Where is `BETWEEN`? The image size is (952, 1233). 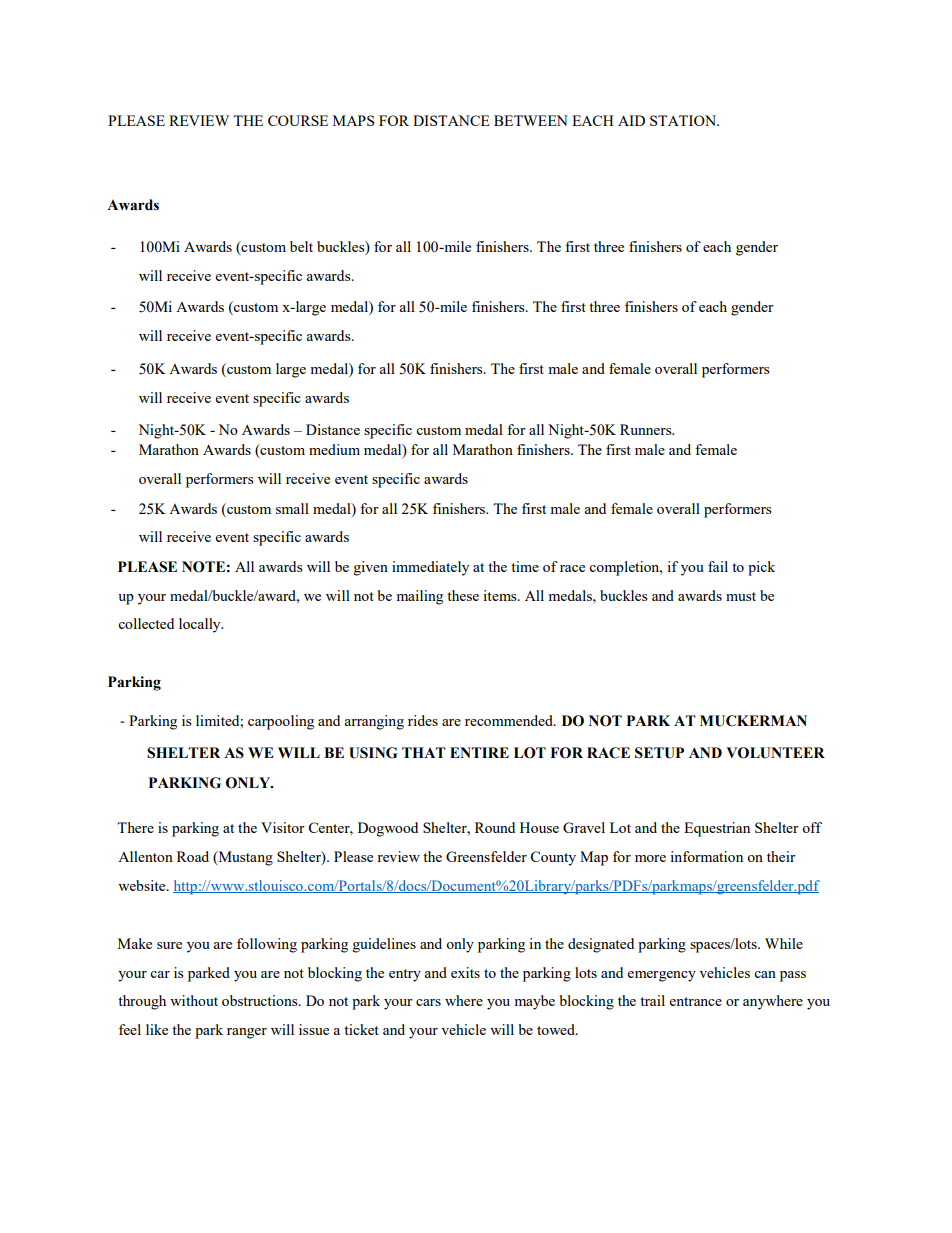 BETWEEN is located at coordinates (531, 120).
